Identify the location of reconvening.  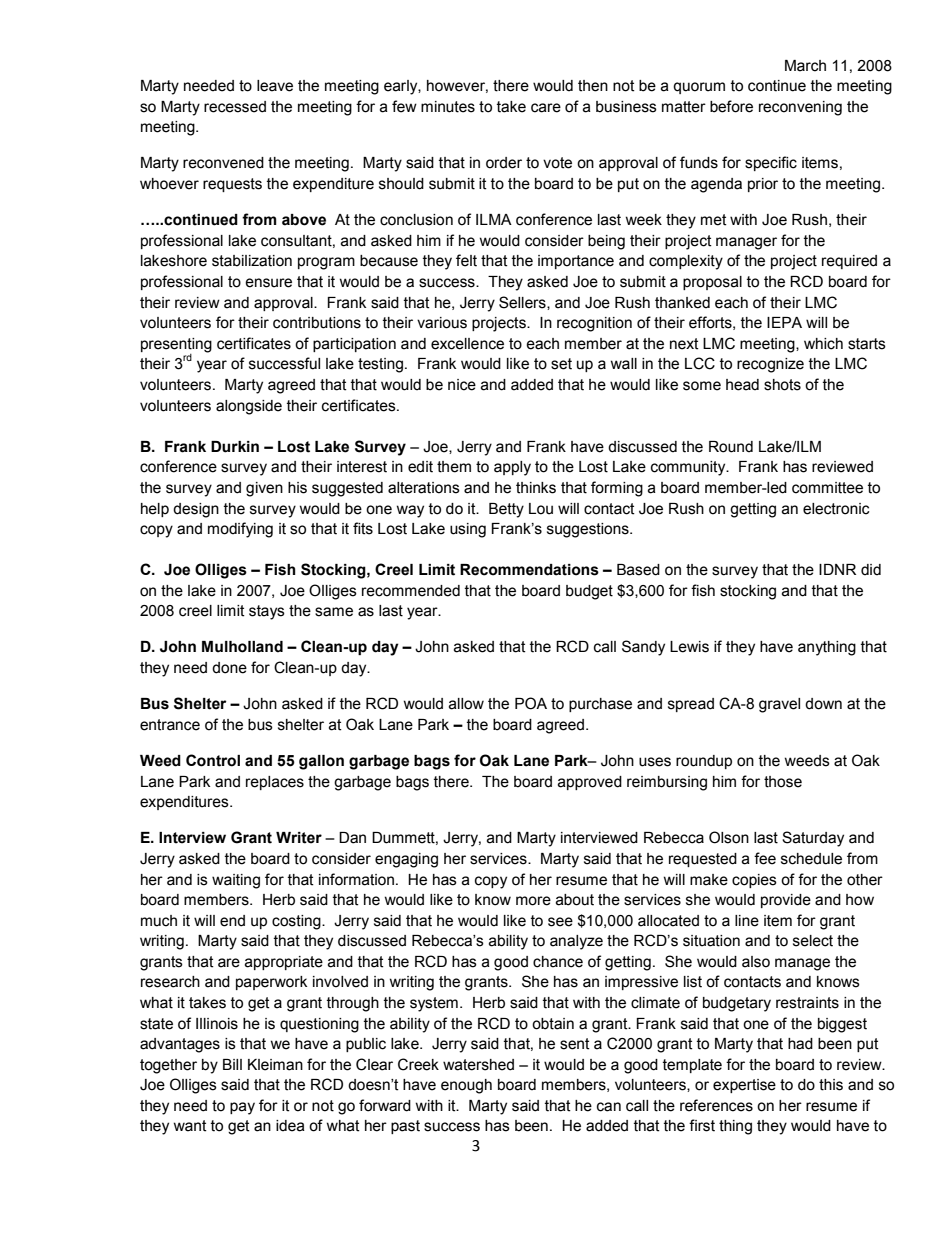
(800, 108).
